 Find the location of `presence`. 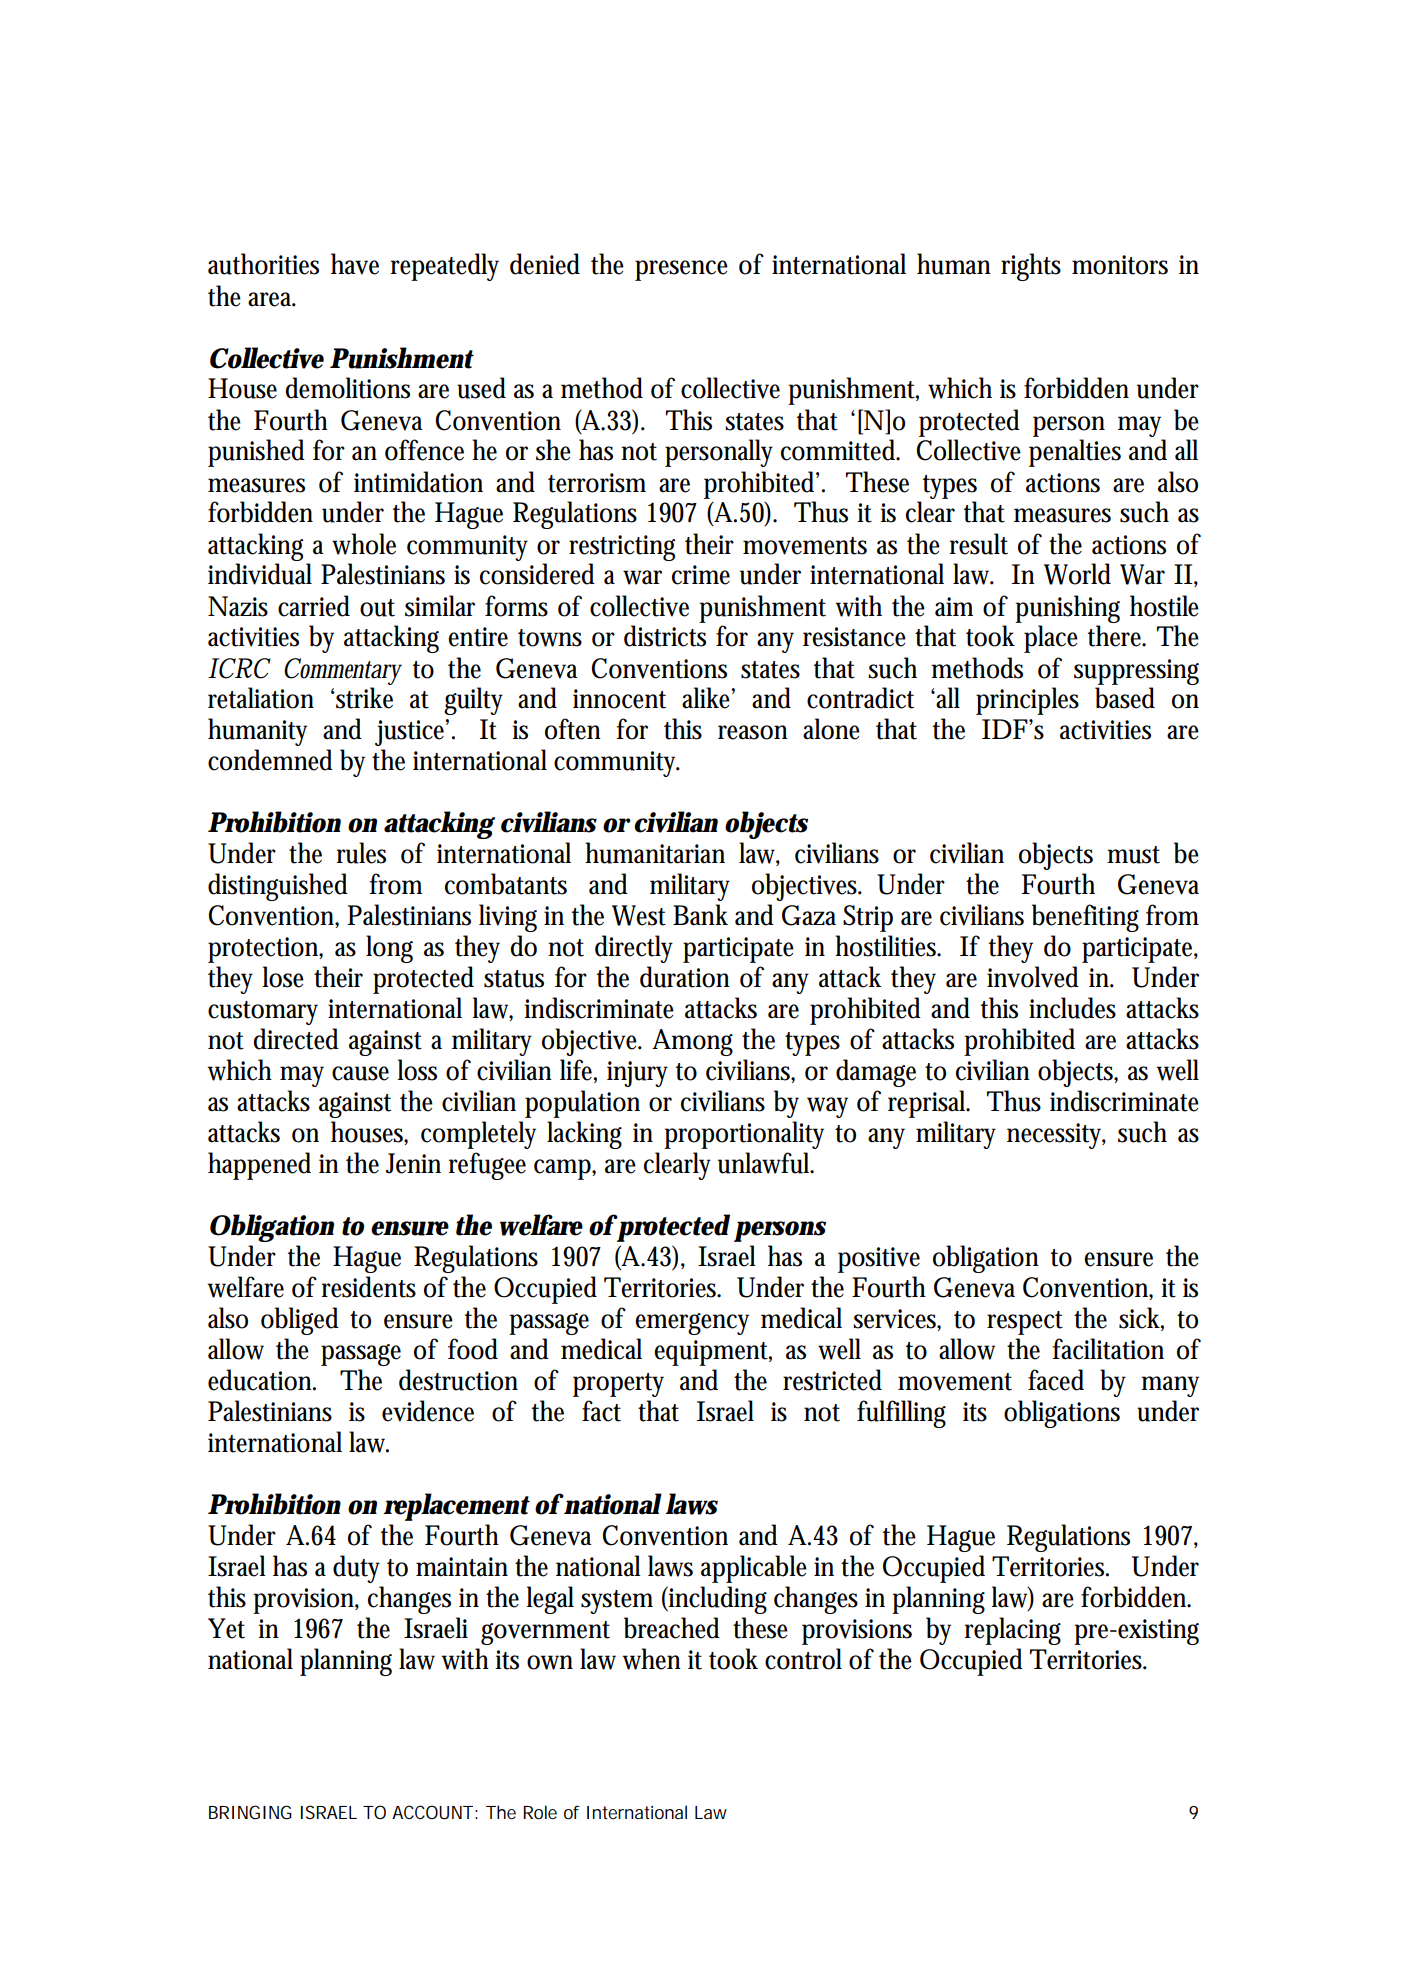

presence is located at coordinates (681, 270).
